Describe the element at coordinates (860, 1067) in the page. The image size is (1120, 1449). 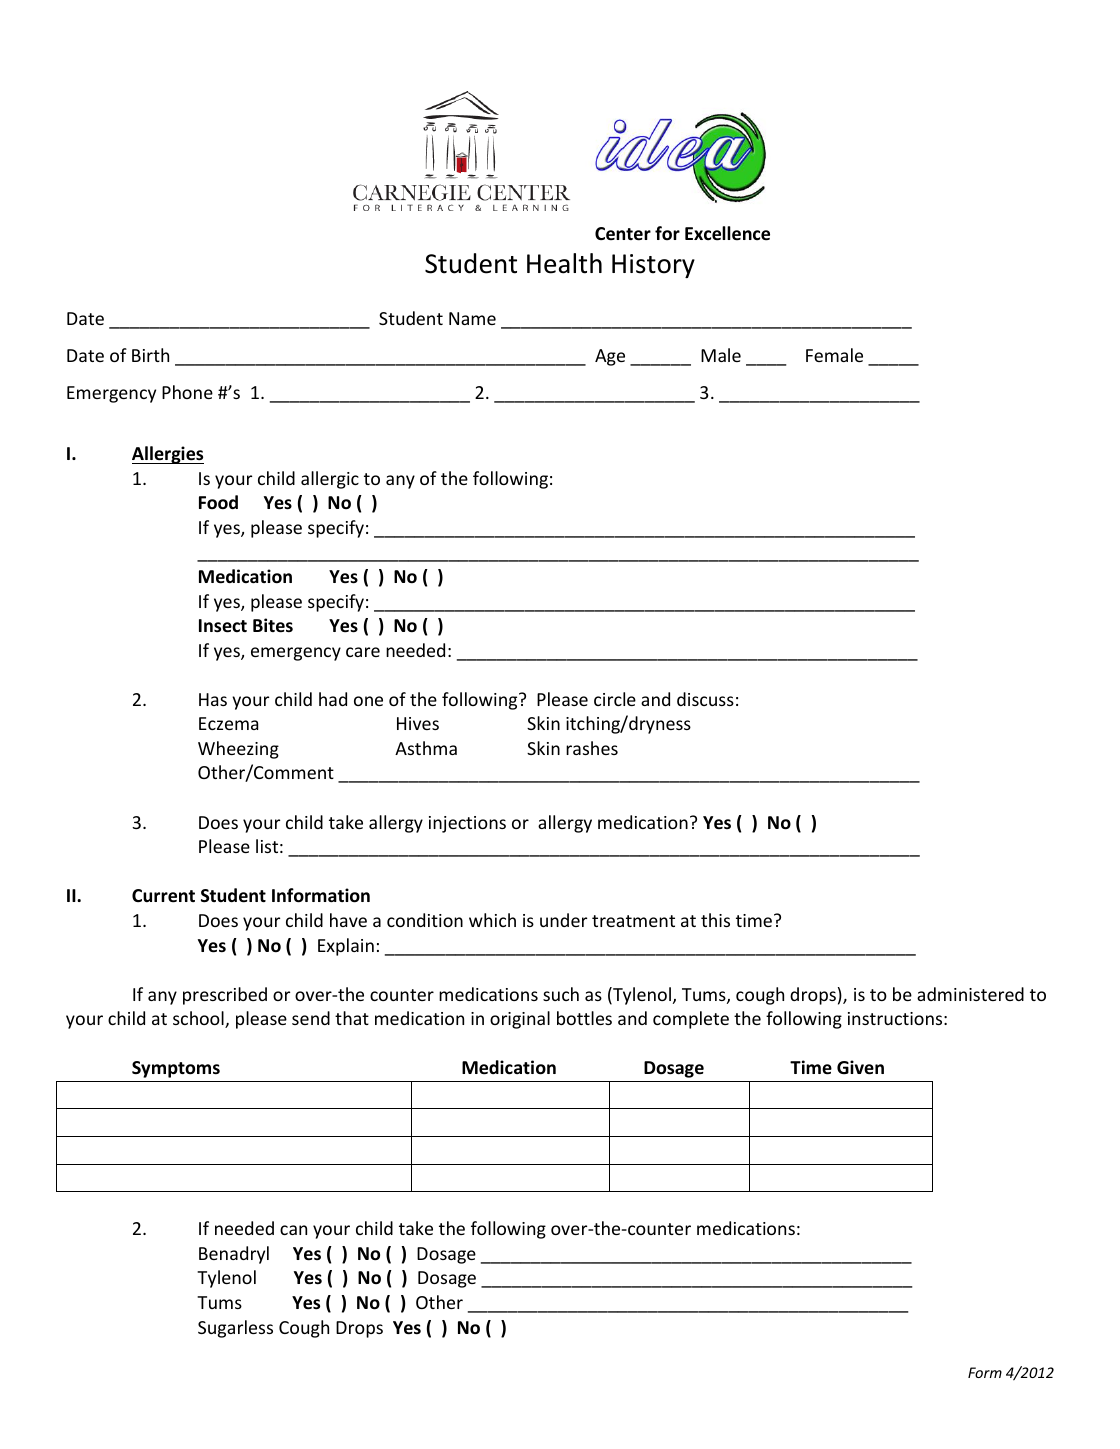
I see `Given` at that location.
